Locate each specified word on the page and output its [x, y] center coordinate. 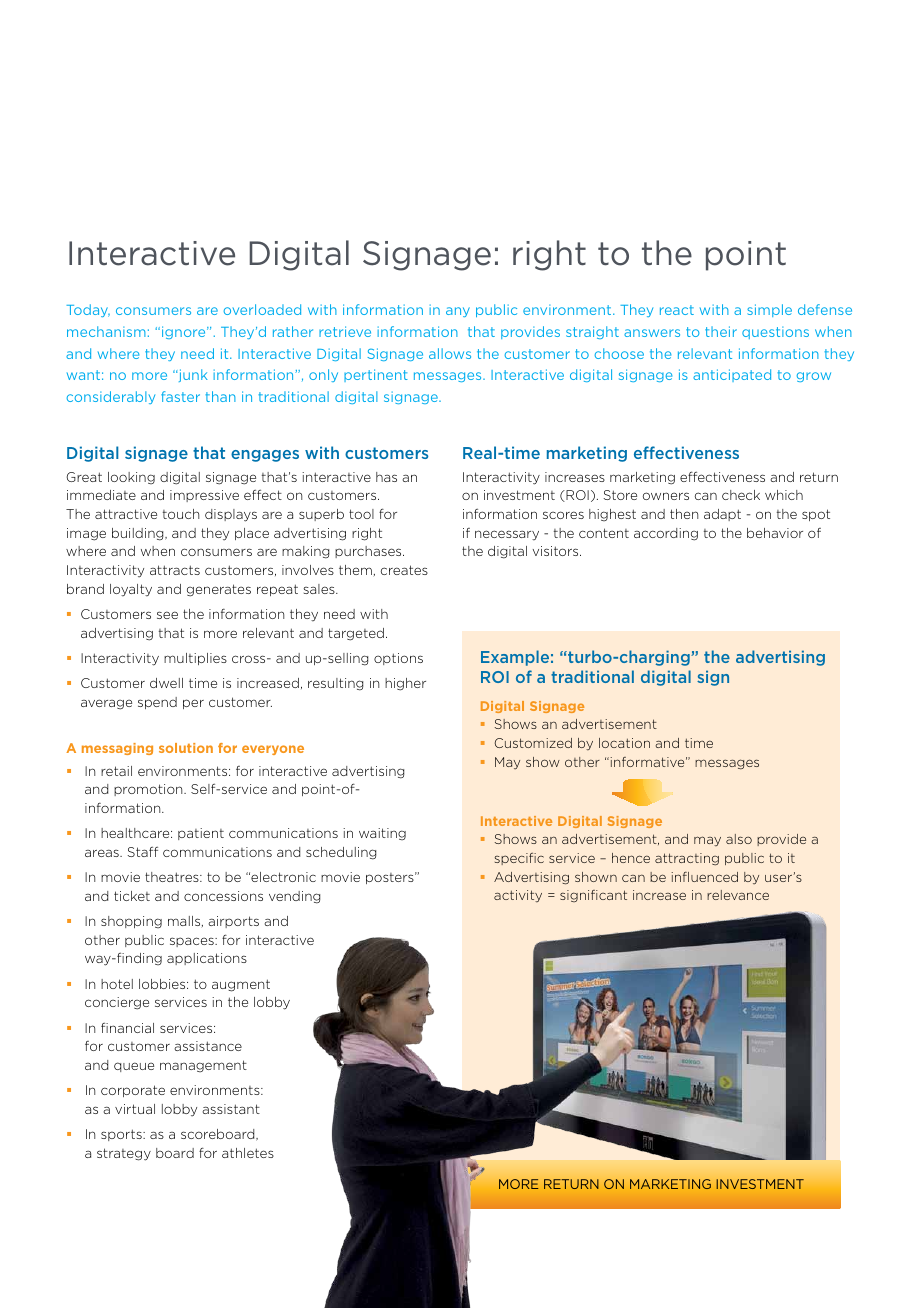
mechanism [106, 331]
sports [122, 1135]
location [624, 743]
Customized [533, 743]
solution [186, 748]
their [721, 331]
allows [450, 353]
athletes [248, 1153]
